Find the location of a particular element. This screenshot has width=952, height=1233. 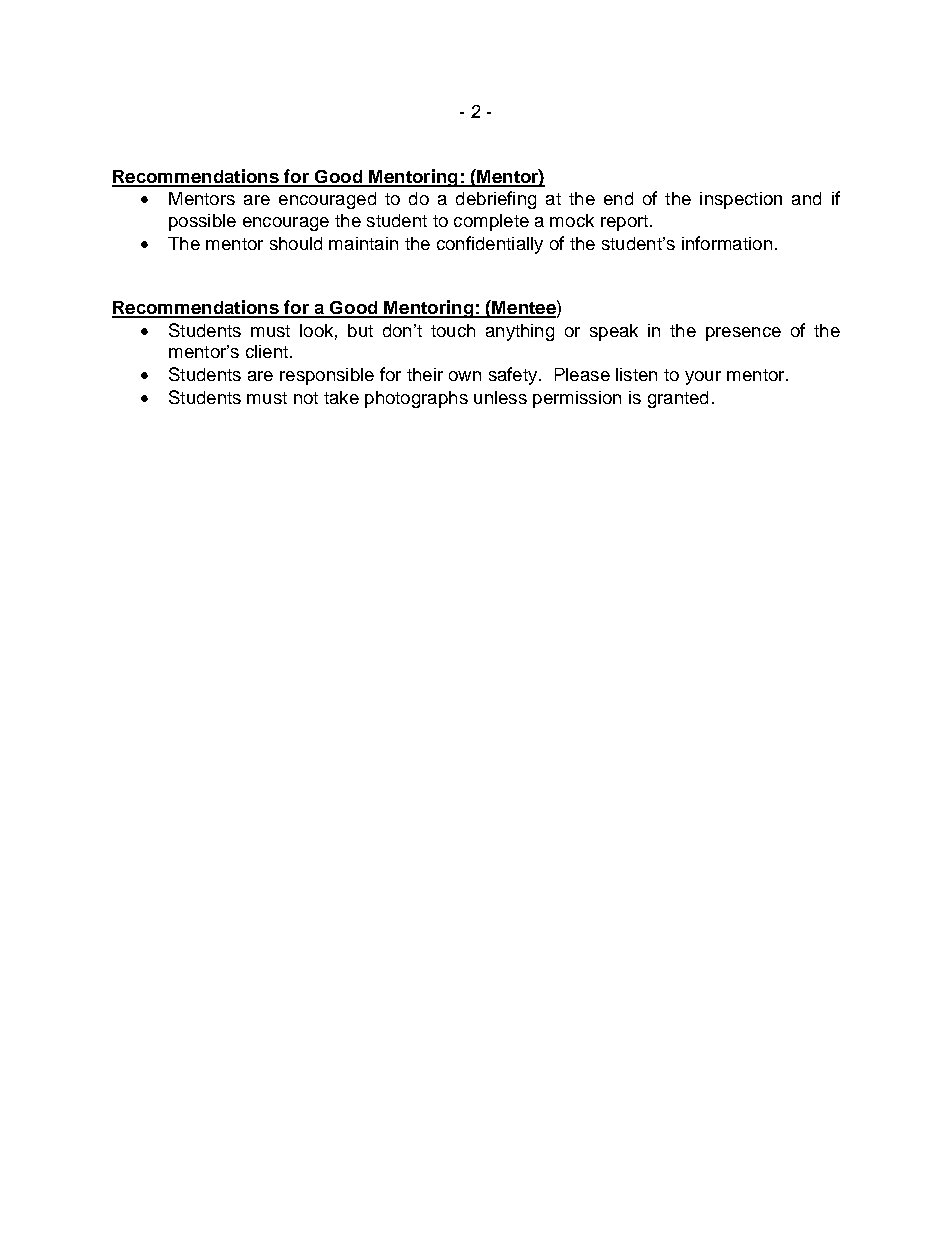

presence is located at coordinates (743, 334).
